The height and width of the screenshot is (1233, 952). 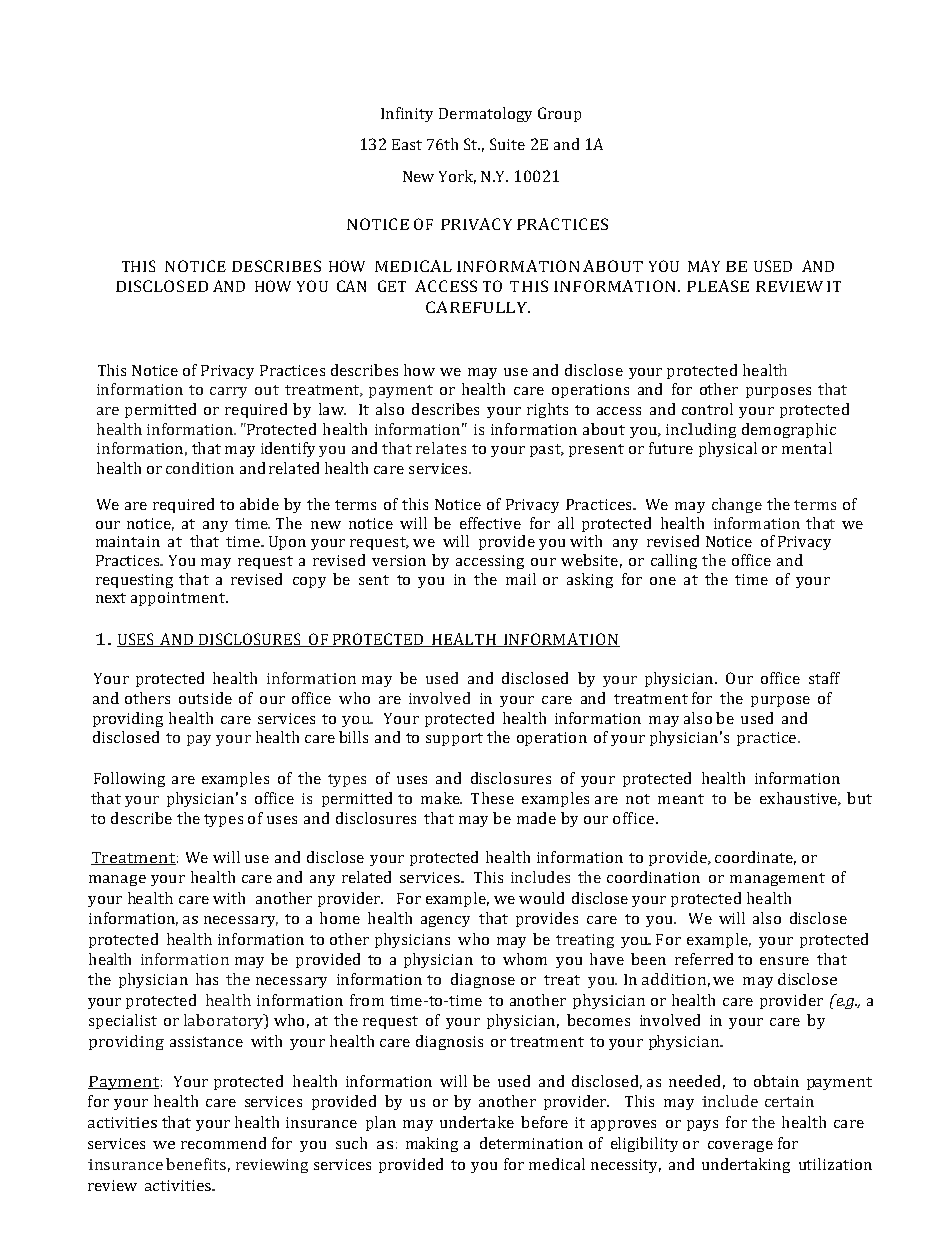 What do you see at coordinates (441, 448) in the screenshot?
I see `relates` at bounding box center [441, 448].
